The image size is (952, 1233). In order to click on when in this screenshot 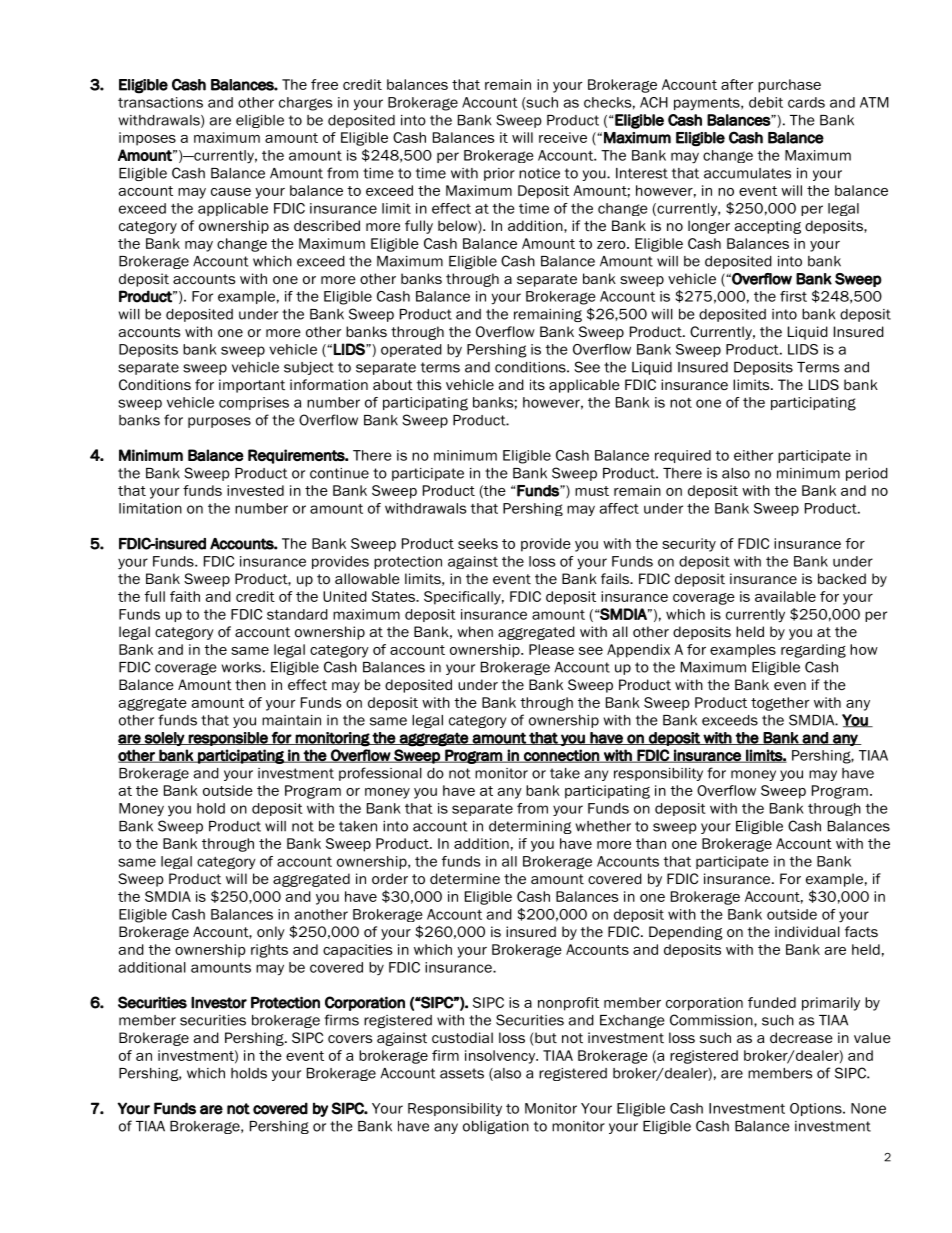, I will do `click(475, 631)`.
